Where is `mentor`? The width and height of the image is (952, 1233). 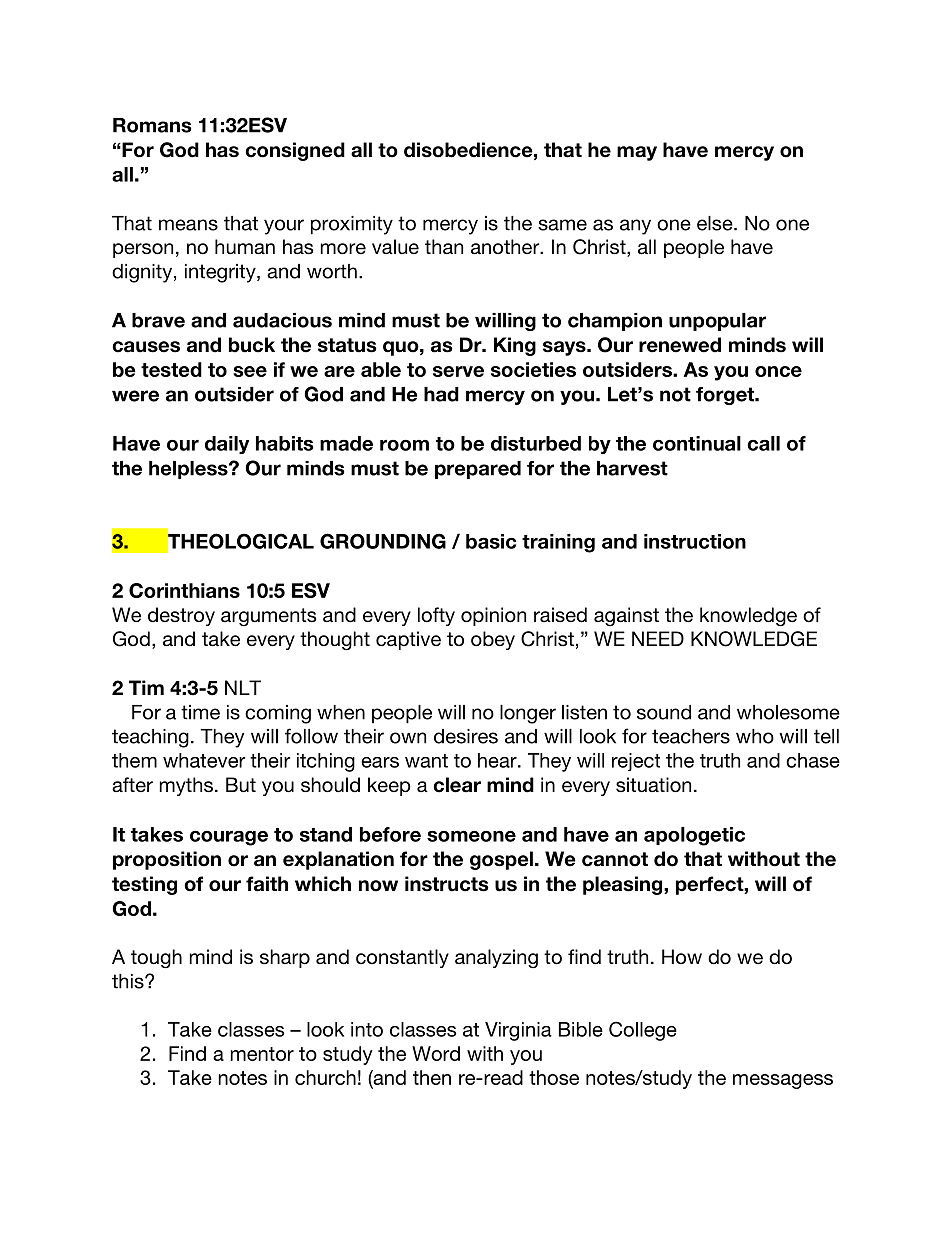 mentor is located at coordinates (262, 1054).
